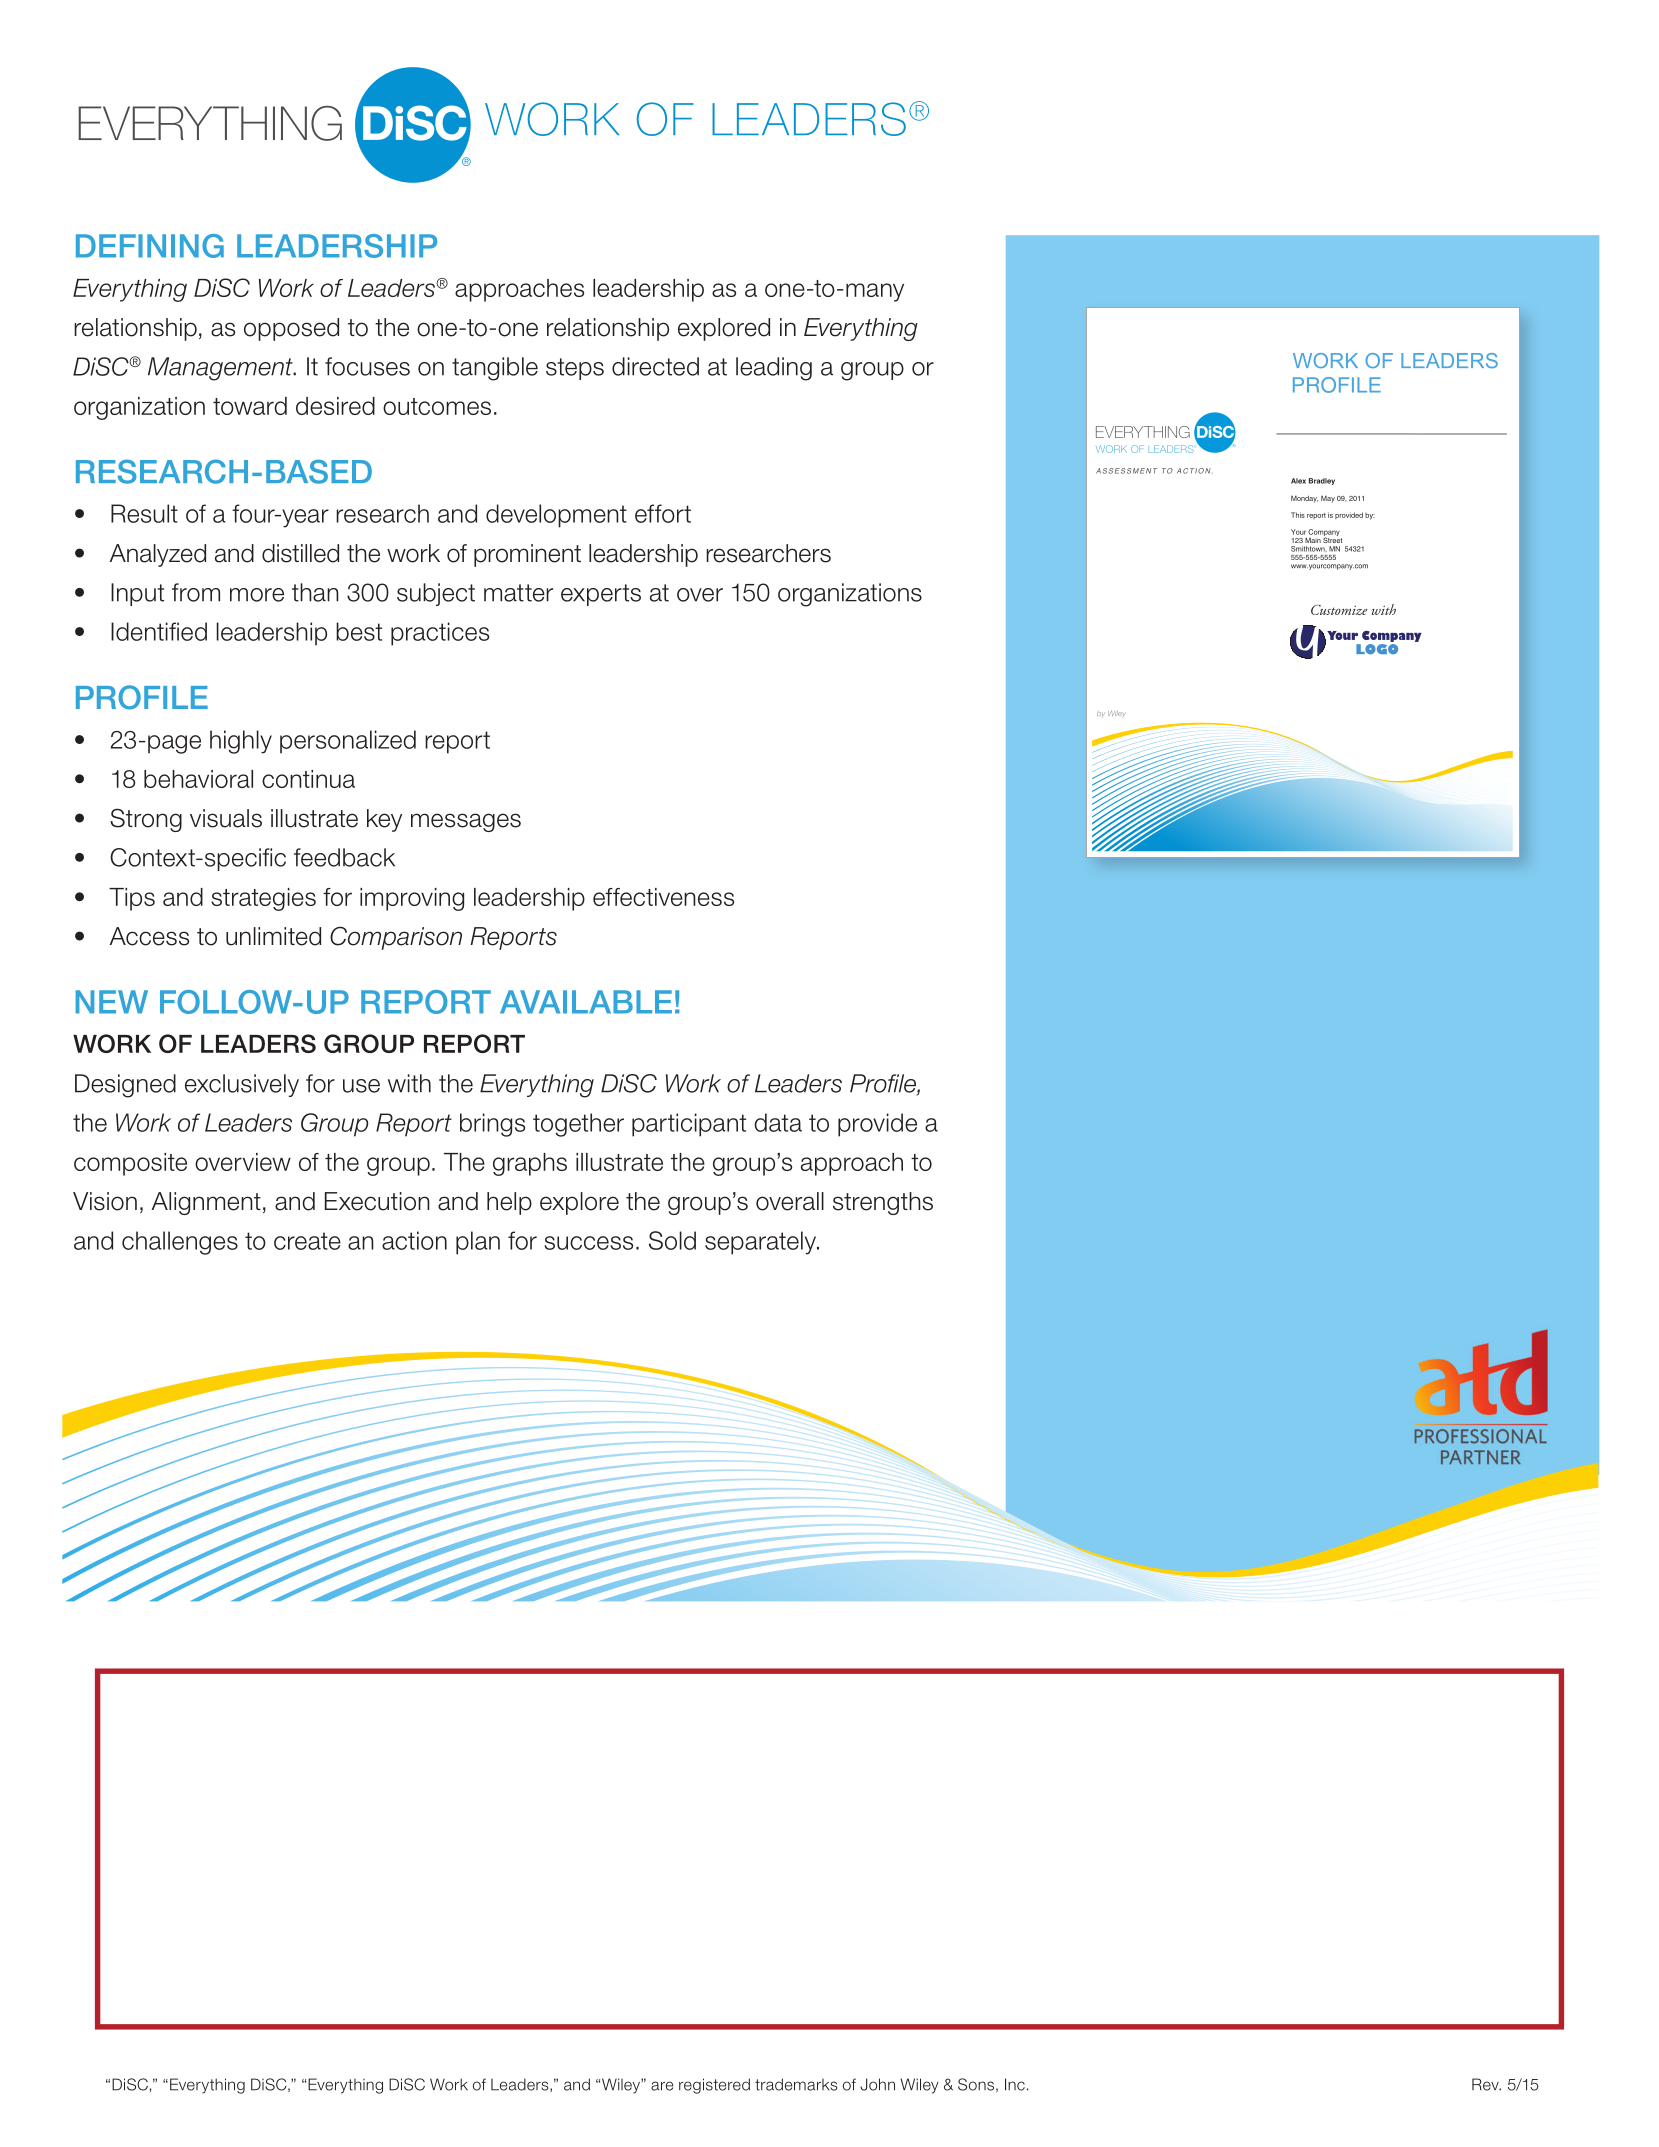 This image has height=2147, width=1659. What do you see at coordinates (877, 1125) in the image?
I see `provide` at bounding box center [877, 1125].
